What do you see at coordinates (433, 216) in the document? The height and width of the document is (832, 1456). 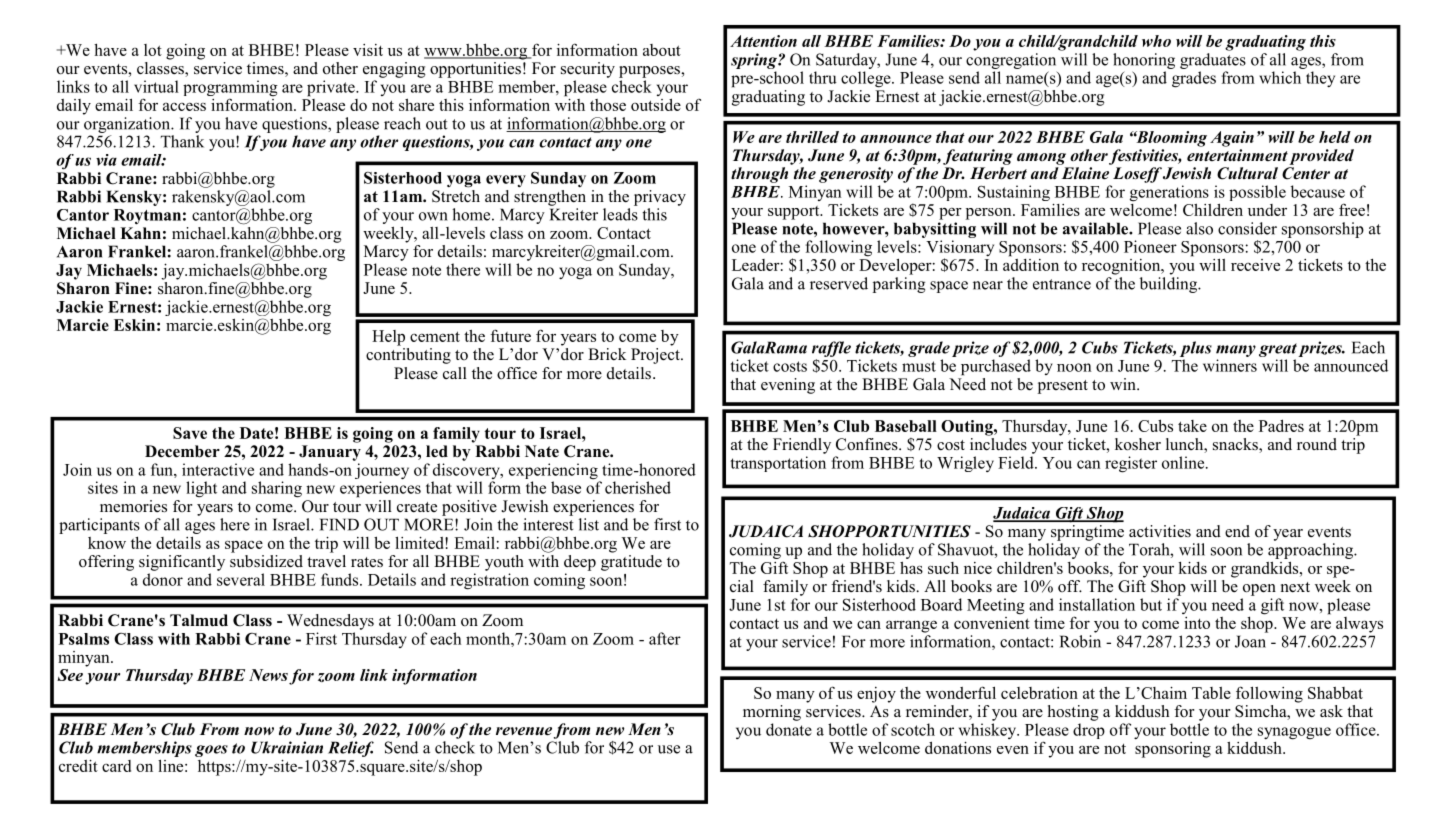 I see `own` at bounding box center [433, 216].
